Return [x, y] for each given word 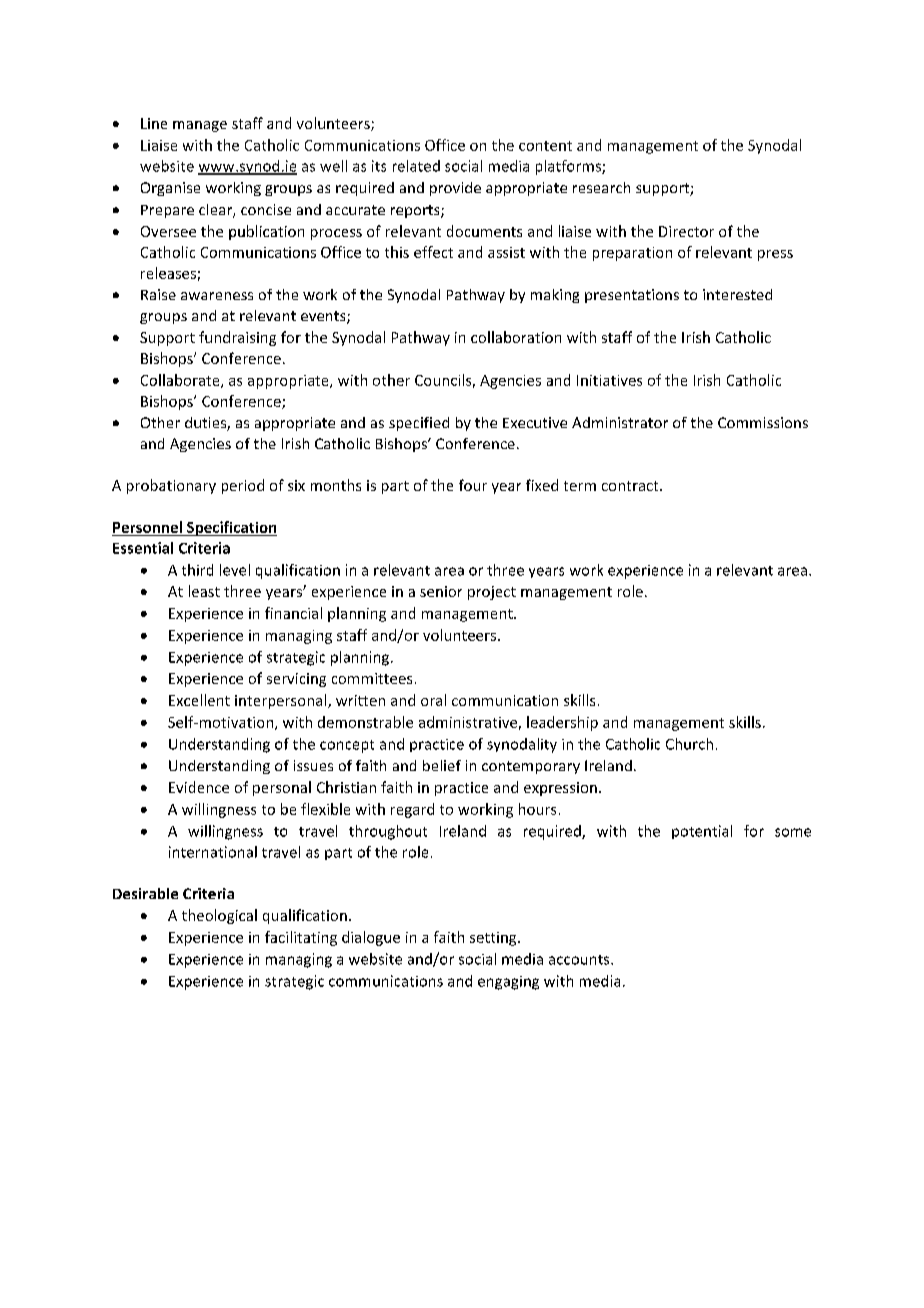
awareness [217, 296]
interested [737, 294]
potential [702, 832]
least [204, 591]
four [473, 485]
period [243, 486]
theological [219, 916]
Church [689, 744]
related [416, 166]
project [492, 593]
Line [154, 123]
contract [631, 486]
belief [442, 765]
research [601, 187]
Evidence [199, 787]
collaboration [516, 337]
